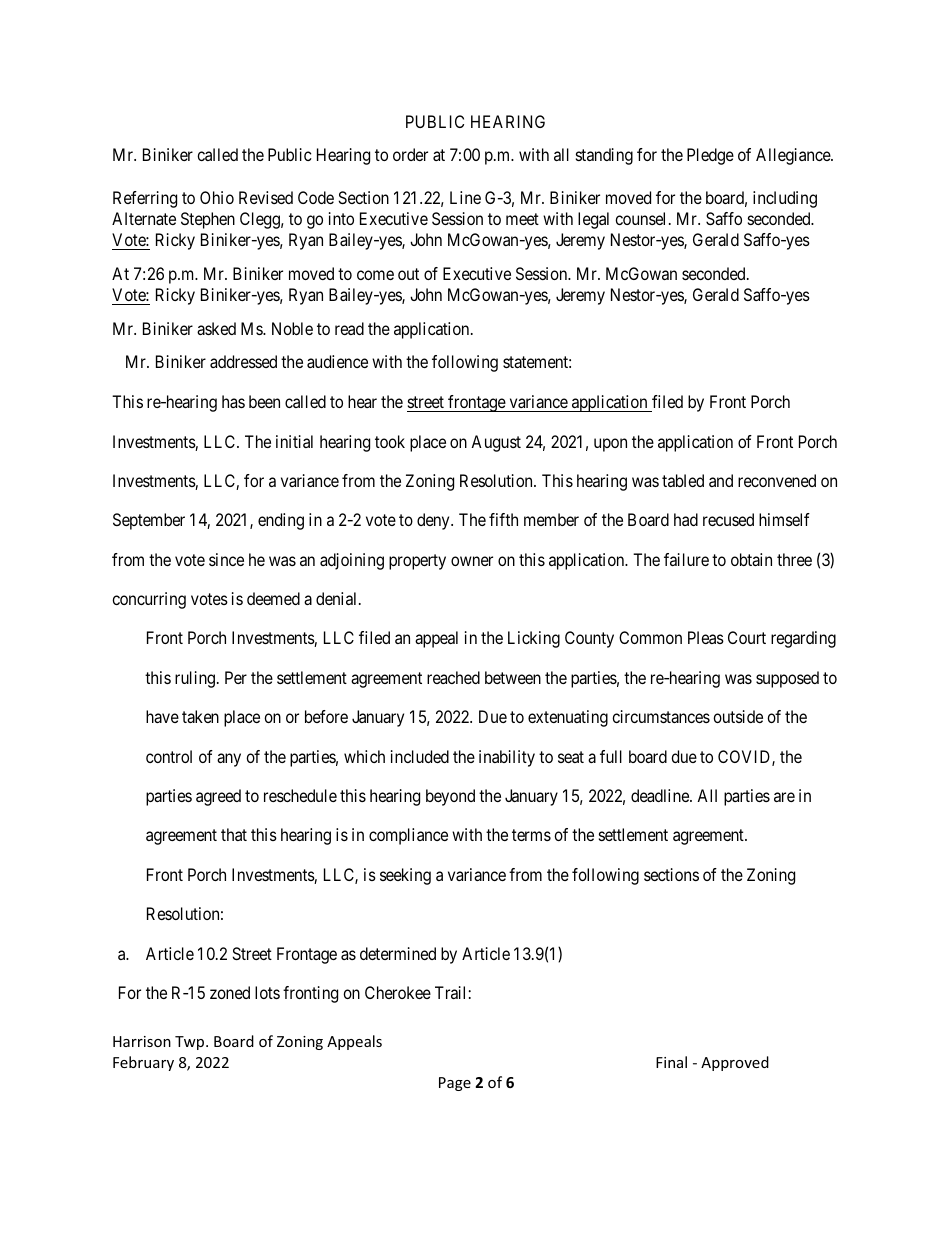 The image size is (952, 1233). I want to click on outside, so click(738, 716).
